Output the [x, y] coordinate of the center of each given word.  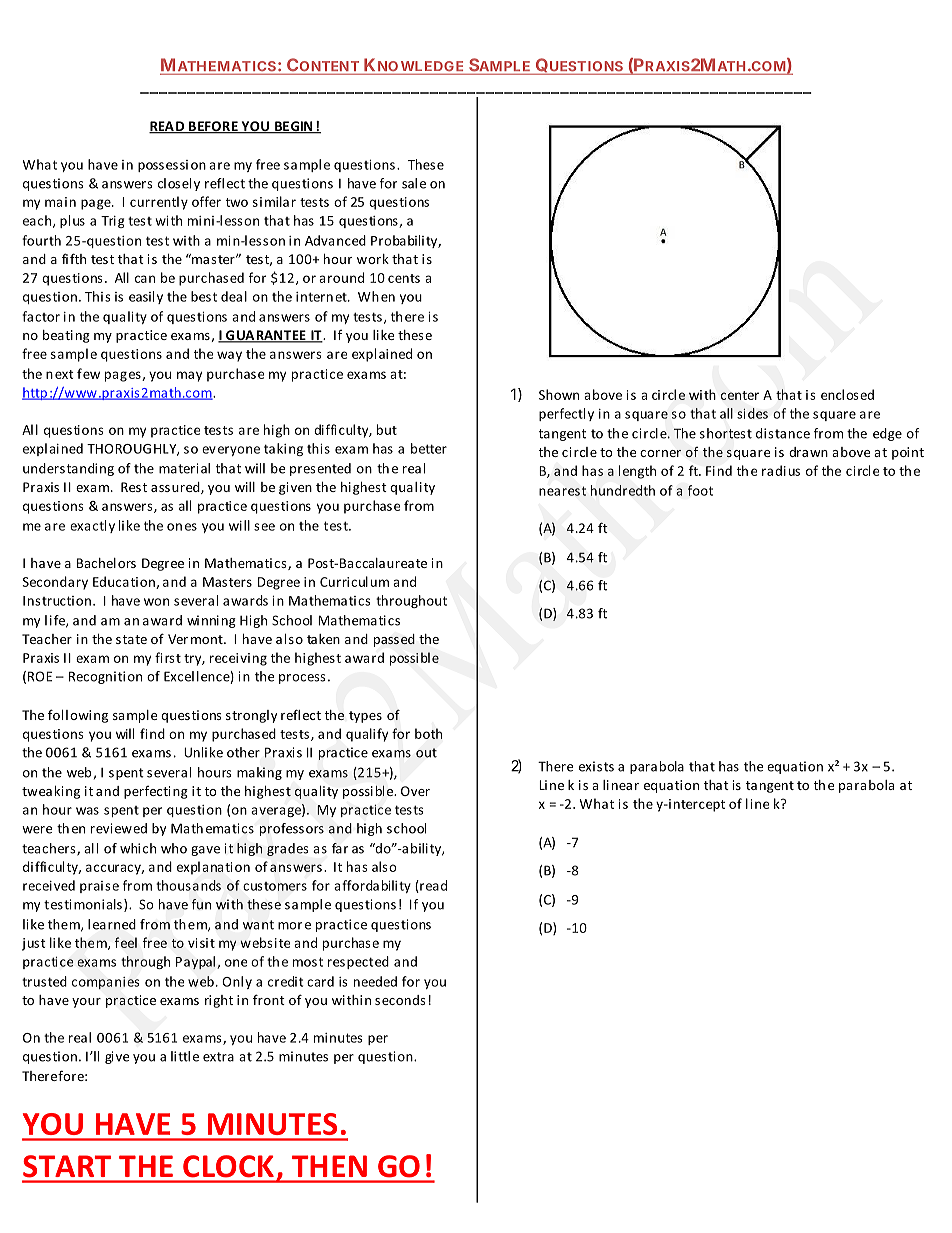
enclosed [847, 394]
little [185, 1056]
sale [414, 183]
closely [179, 184]
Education [125, 582]
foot [700, 490]
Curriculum [354, 581]
